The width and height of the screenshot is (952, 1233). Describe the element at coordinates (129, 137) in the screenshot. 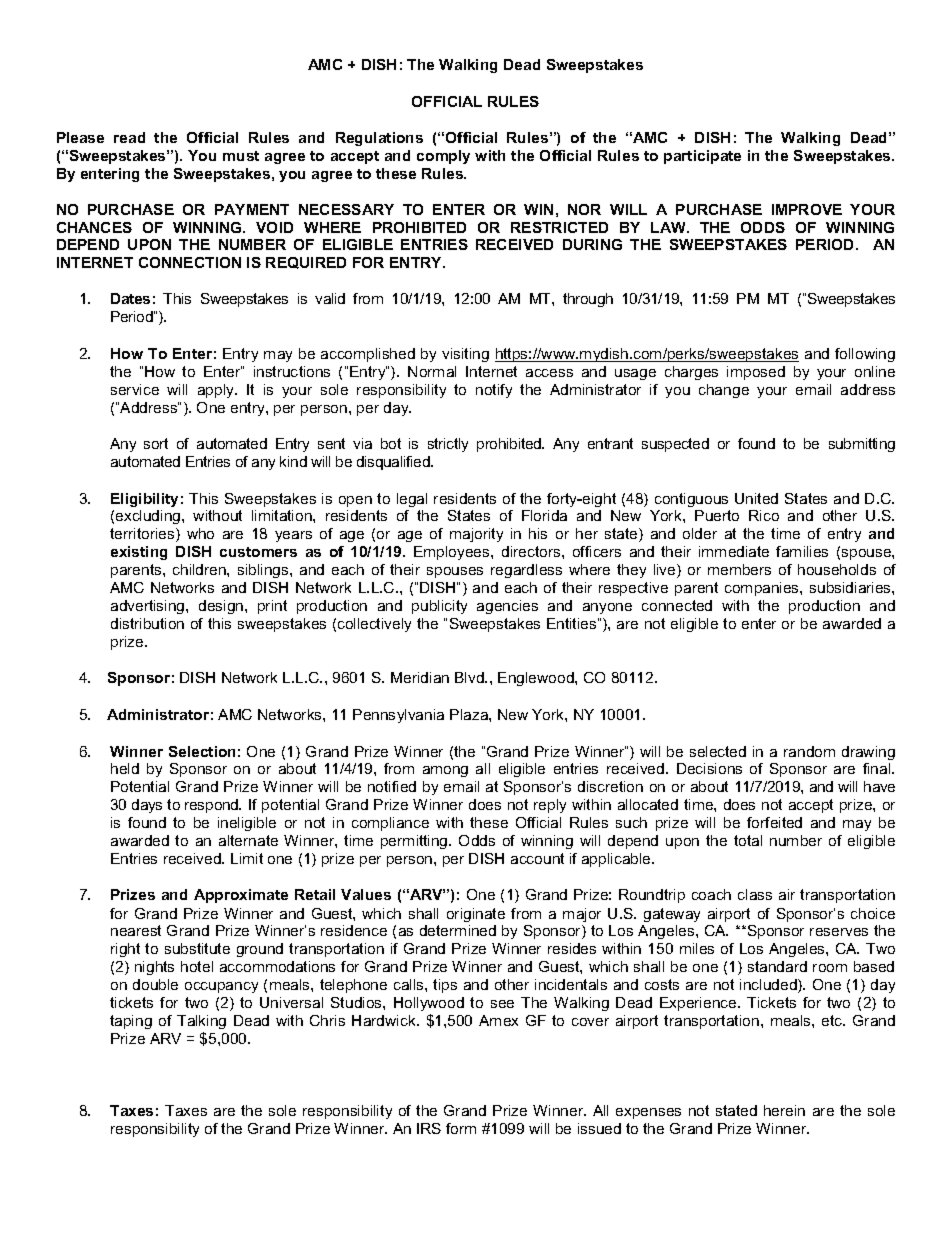

I see `read` at that location.
